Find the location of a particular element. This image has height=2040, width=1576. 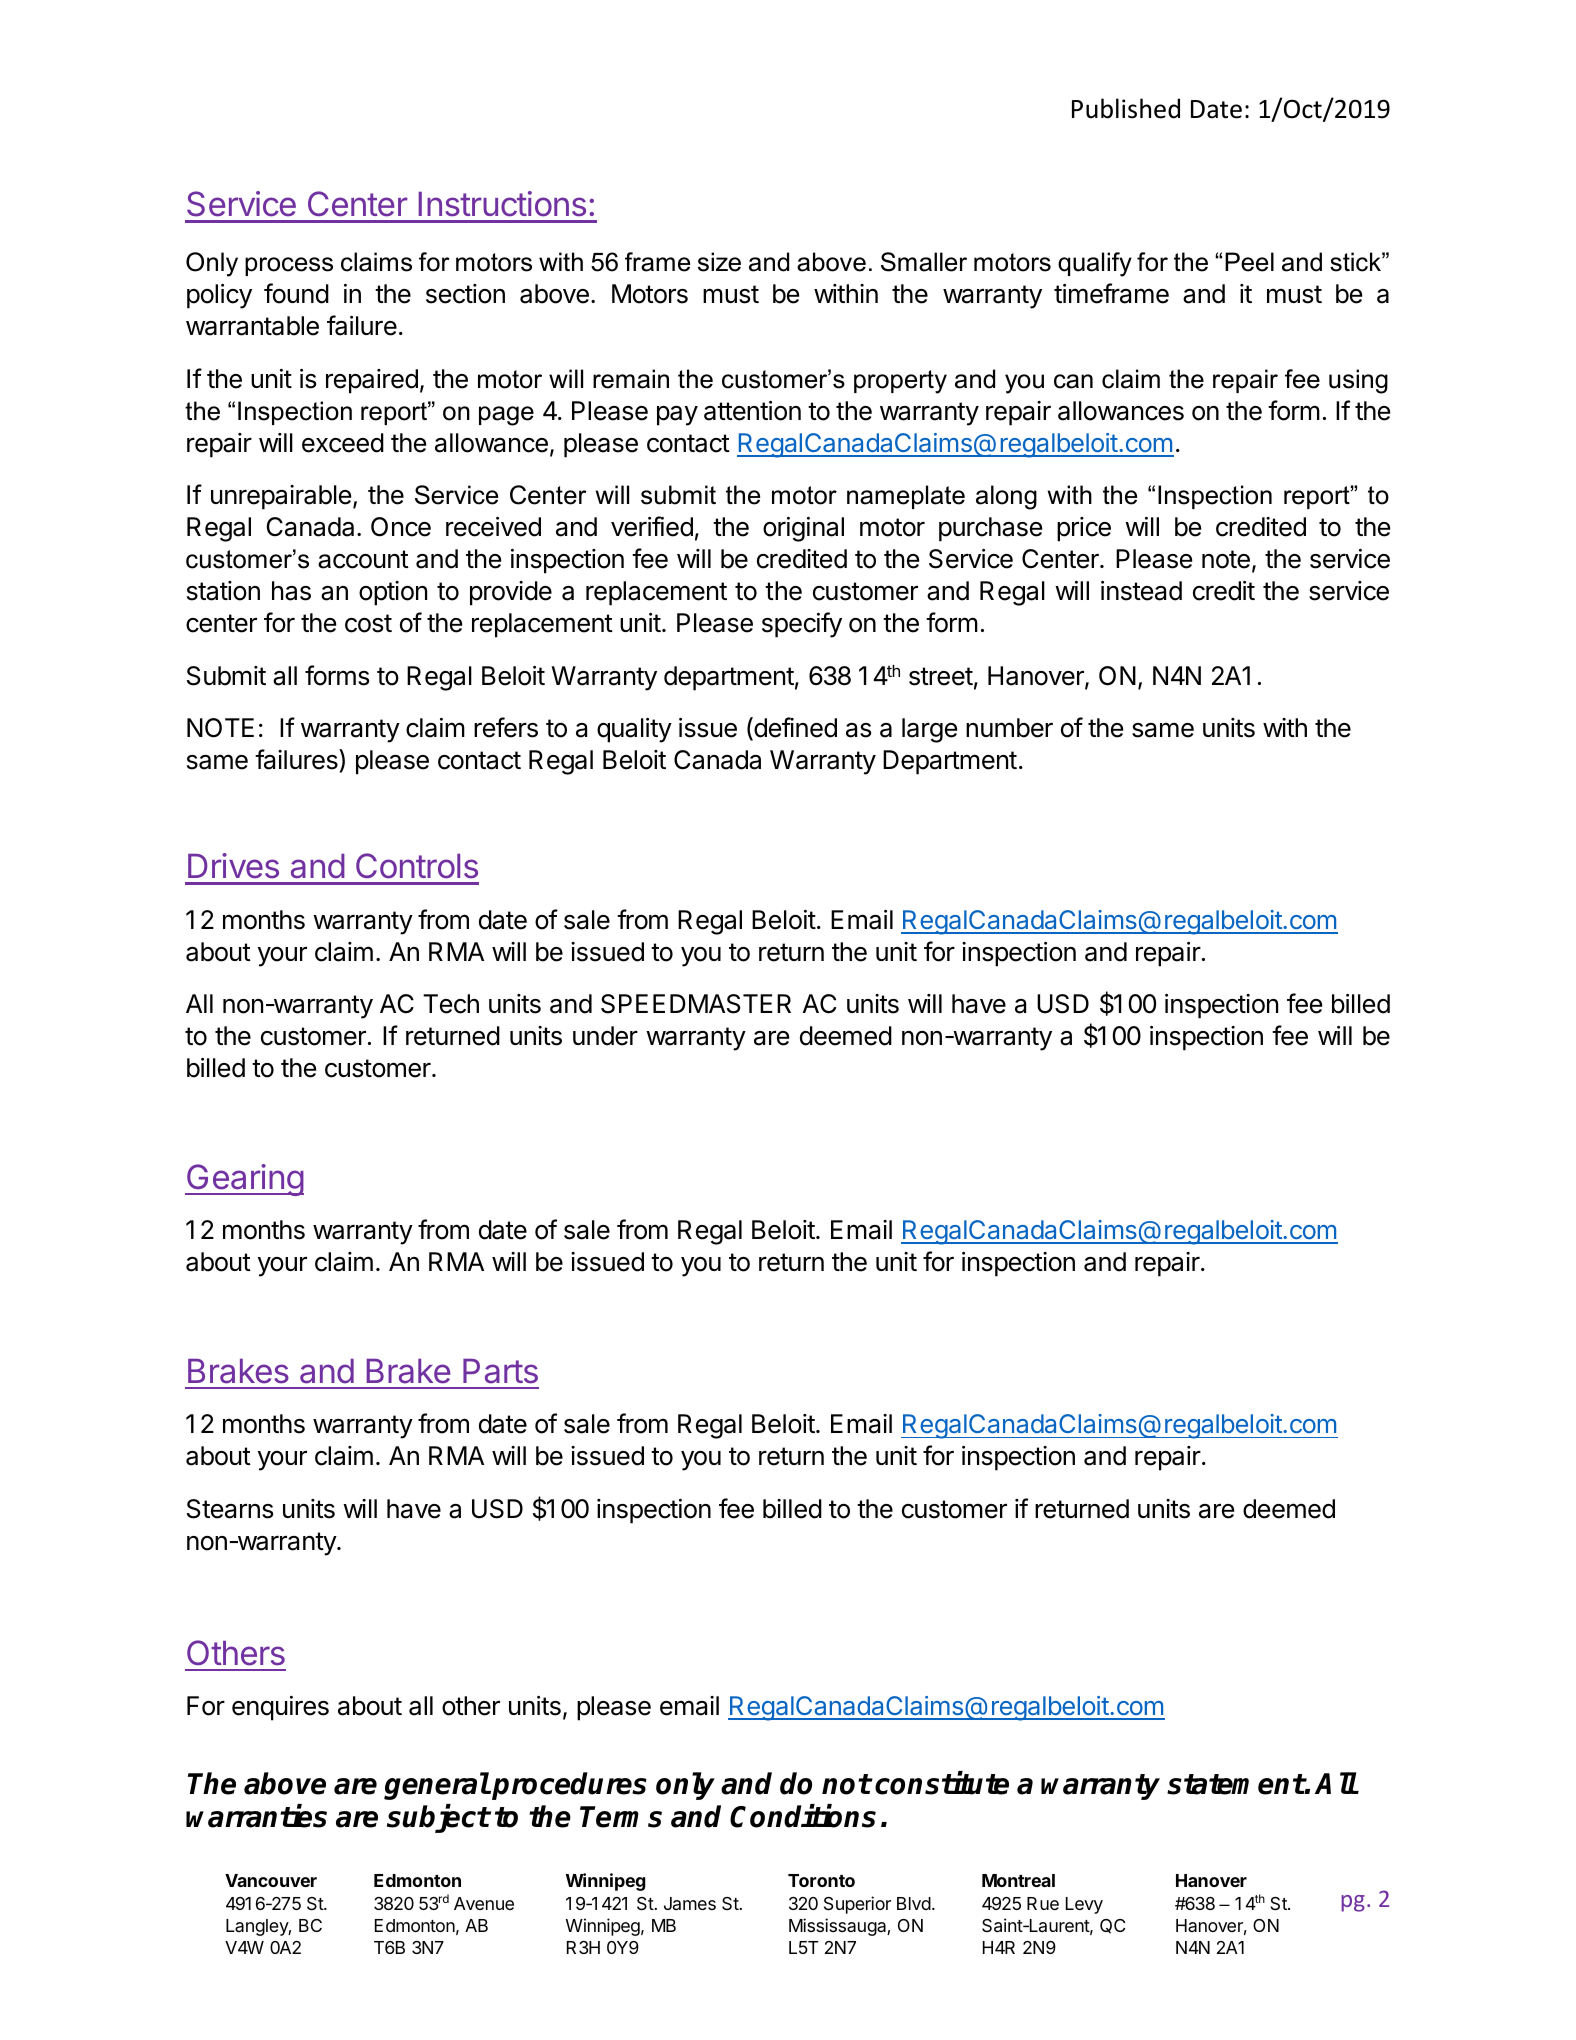

Published is located at coordinates (1126, 108).
